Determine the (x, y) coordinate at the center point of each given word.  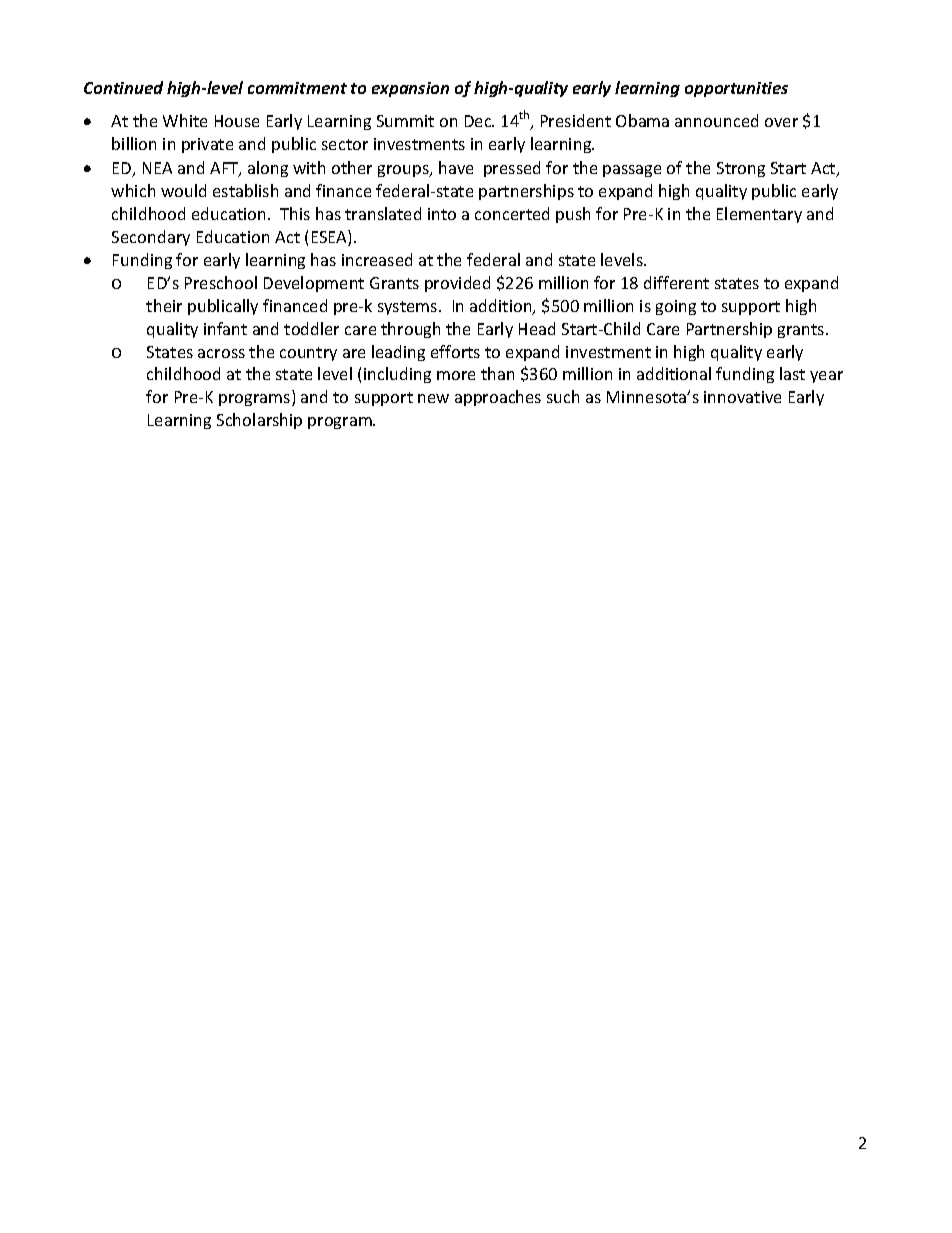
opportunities (736, 89)
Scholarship (259, 421)
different (676, 282)
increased (377, 259)
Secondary (151, 238)
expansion (410, 89)
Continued (123, 87)
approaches (498, 398)
